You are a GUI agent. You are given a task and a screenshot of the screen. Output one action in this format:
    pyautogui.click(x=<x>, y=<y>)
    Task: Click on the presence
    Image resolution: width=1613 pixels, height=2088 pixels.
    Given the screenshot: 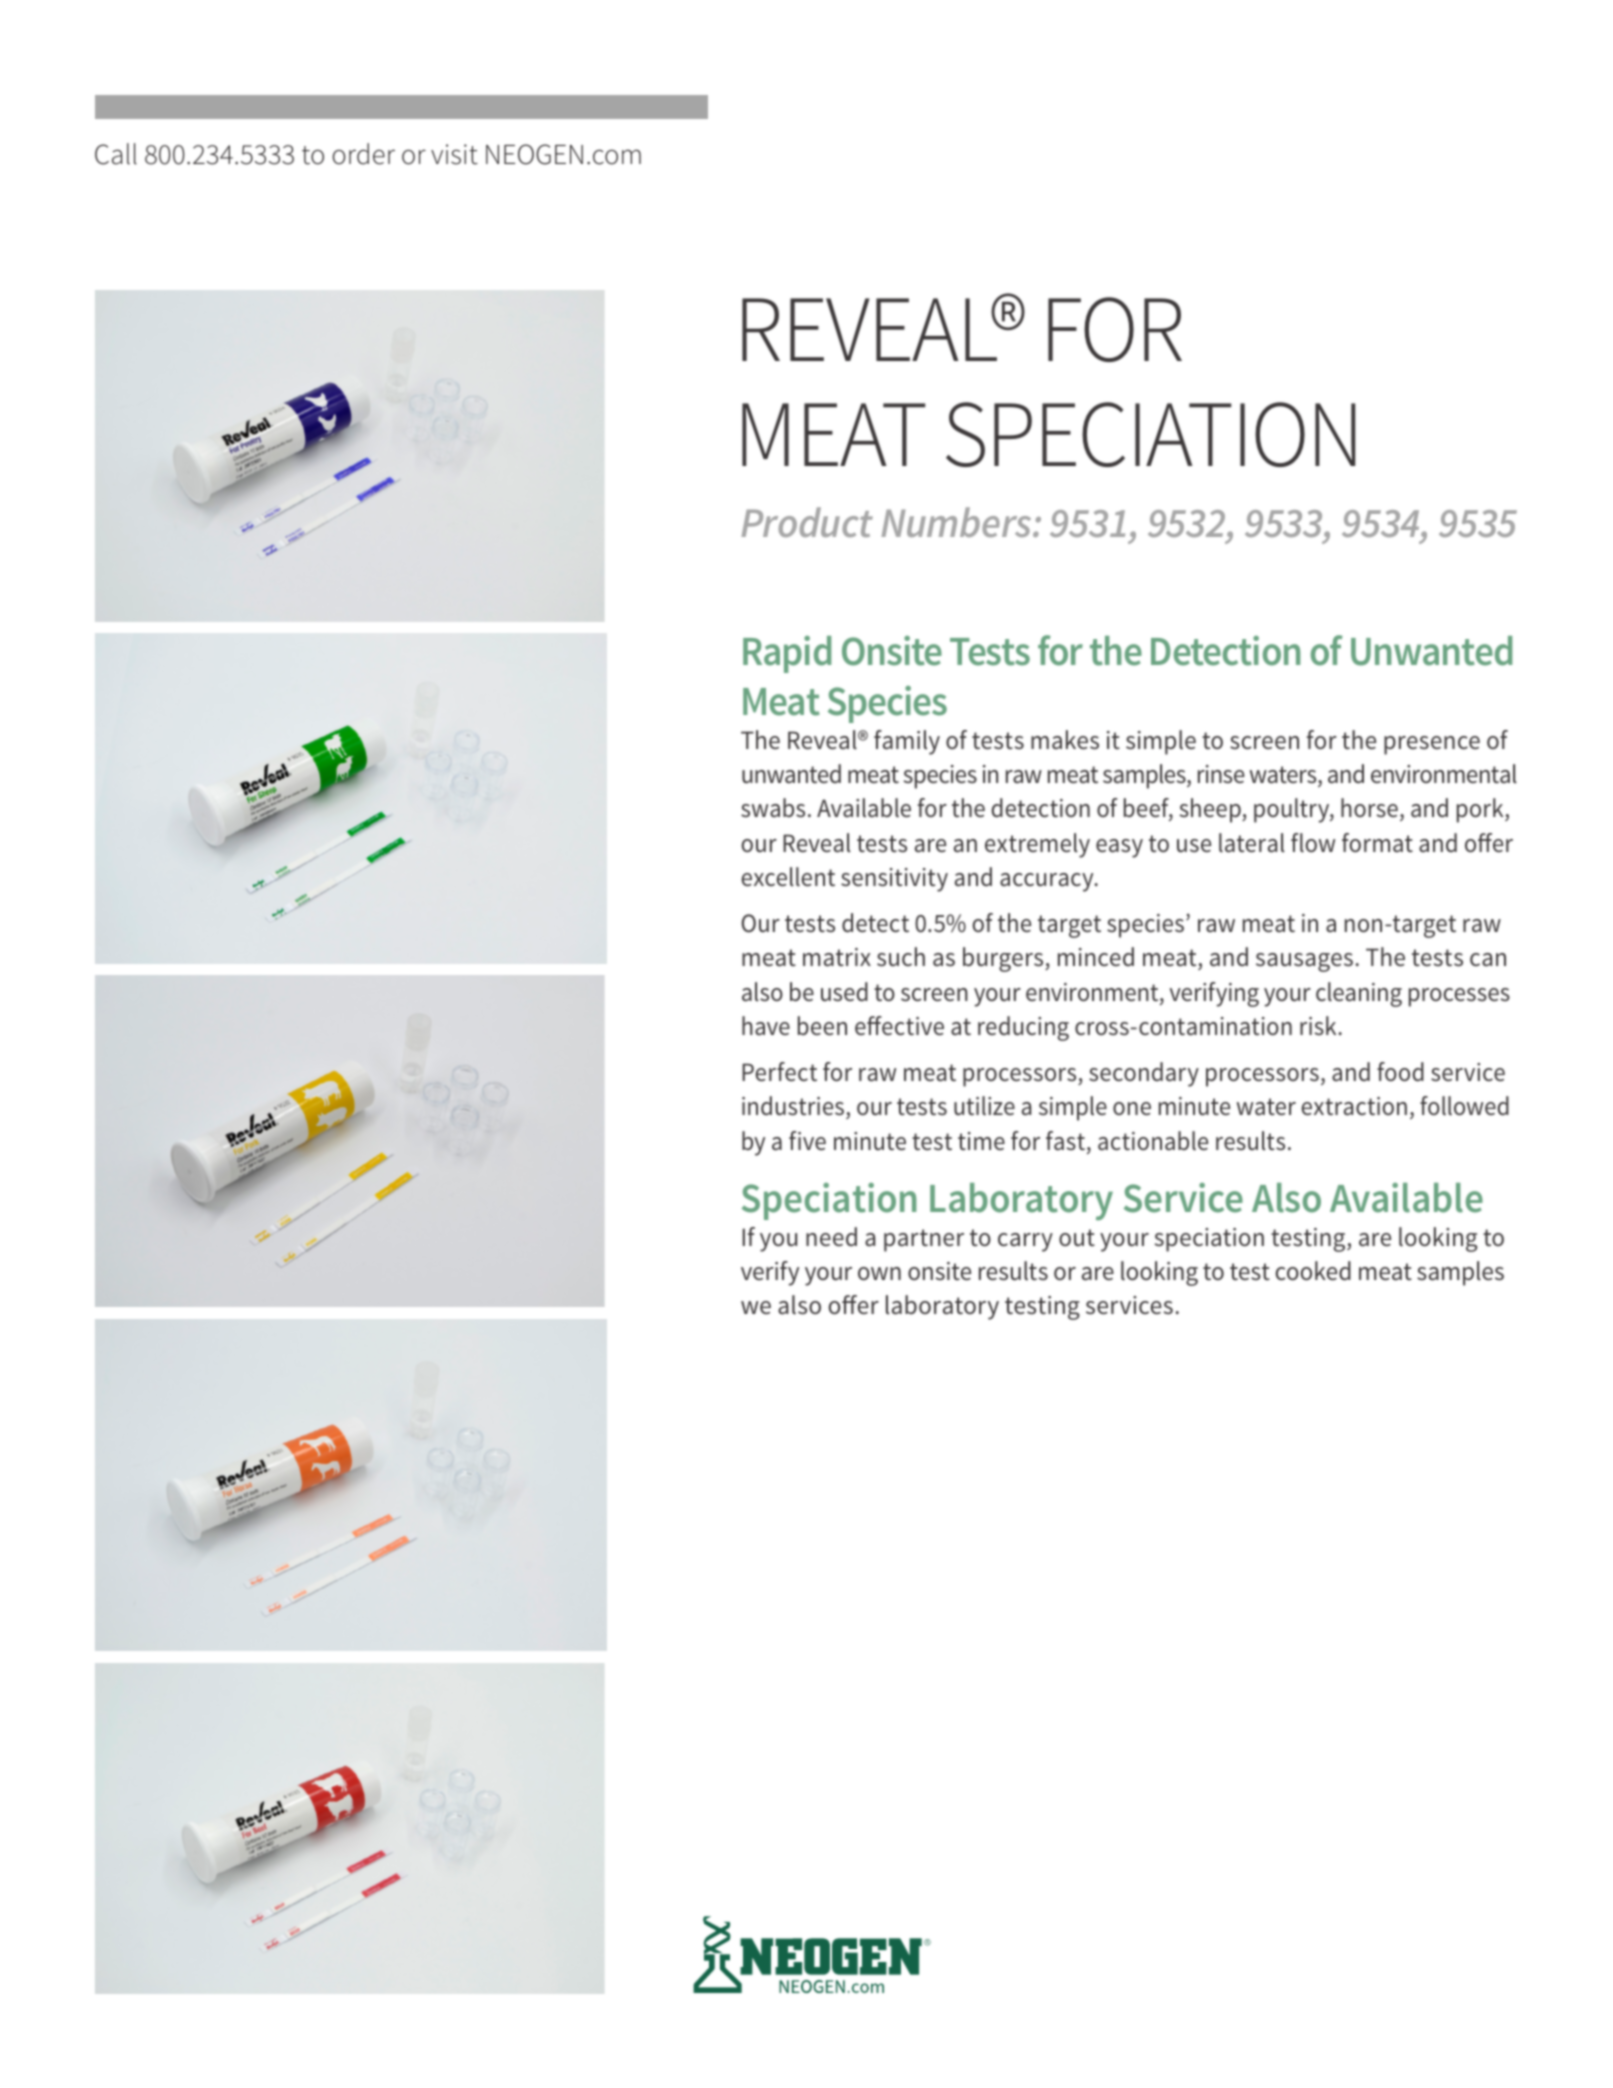 What is the action you would take?
    pyautogui.click(x=1432, y=745)
